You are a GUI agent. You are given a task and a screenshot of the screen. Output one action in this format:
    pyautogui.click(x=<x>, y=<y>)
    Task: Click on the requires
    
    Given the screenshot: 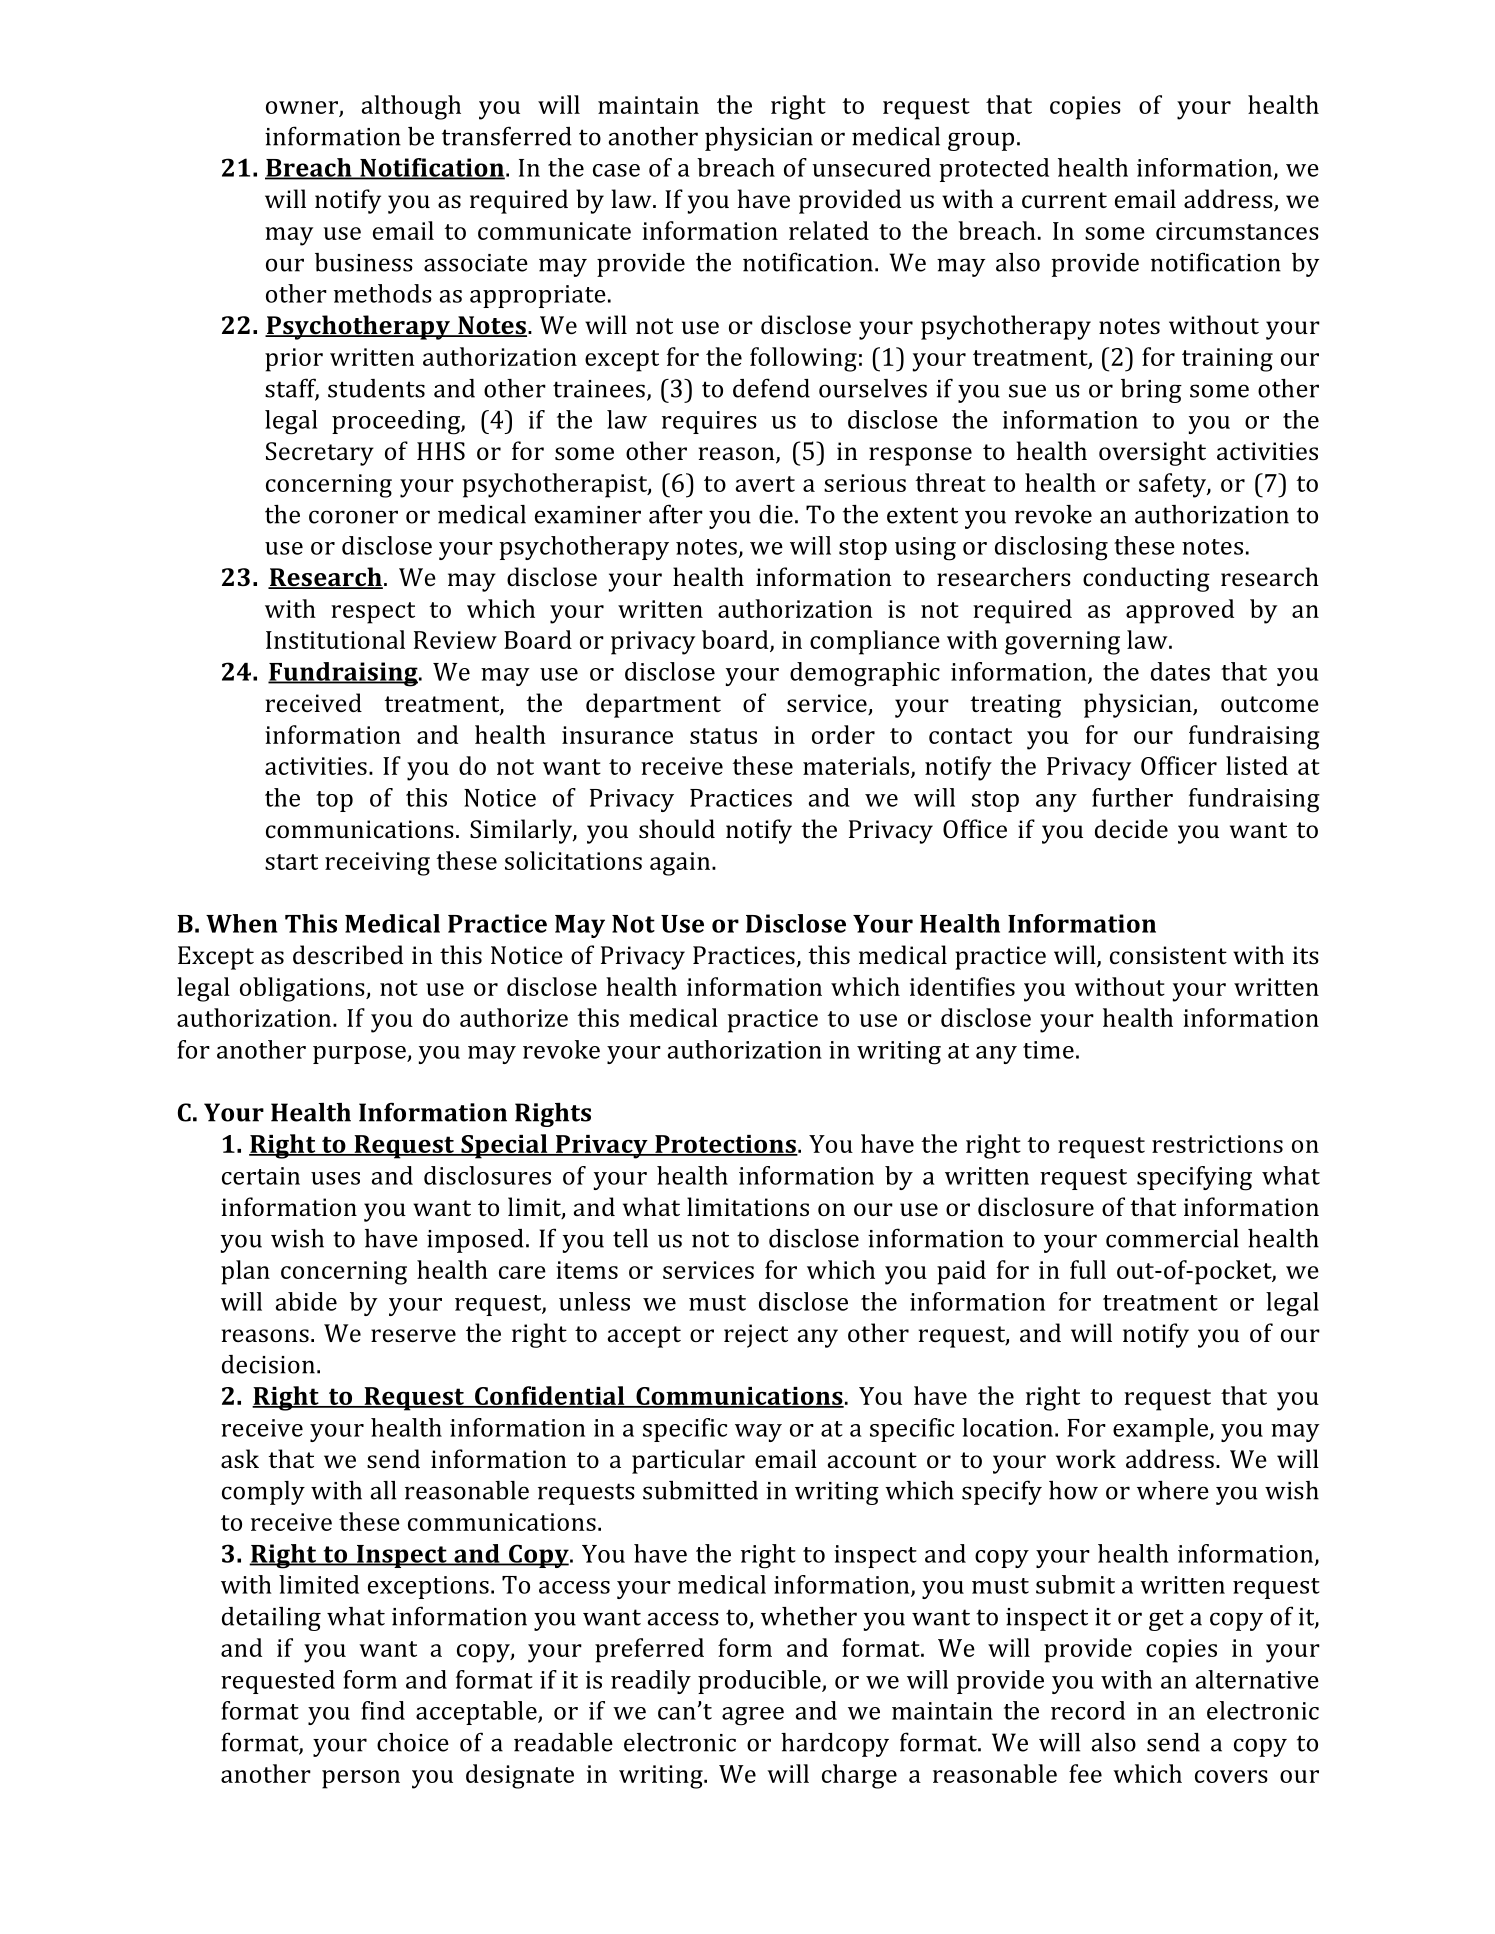 What is the action you would take?
    pyautogui.click(x=709, y=422)
